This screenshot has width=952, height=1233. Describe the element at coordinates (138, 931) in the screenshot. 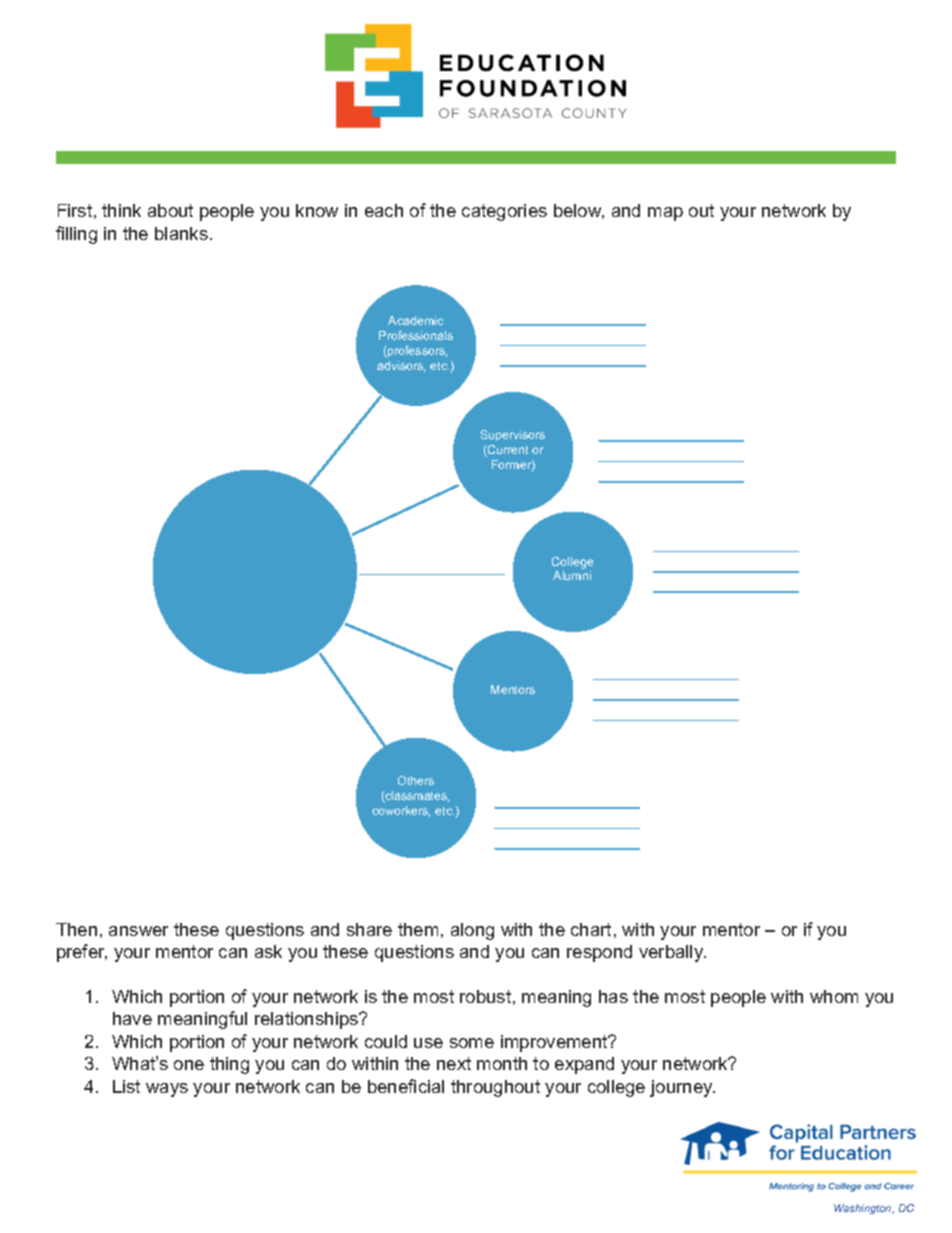

I see `answer` at that location.
